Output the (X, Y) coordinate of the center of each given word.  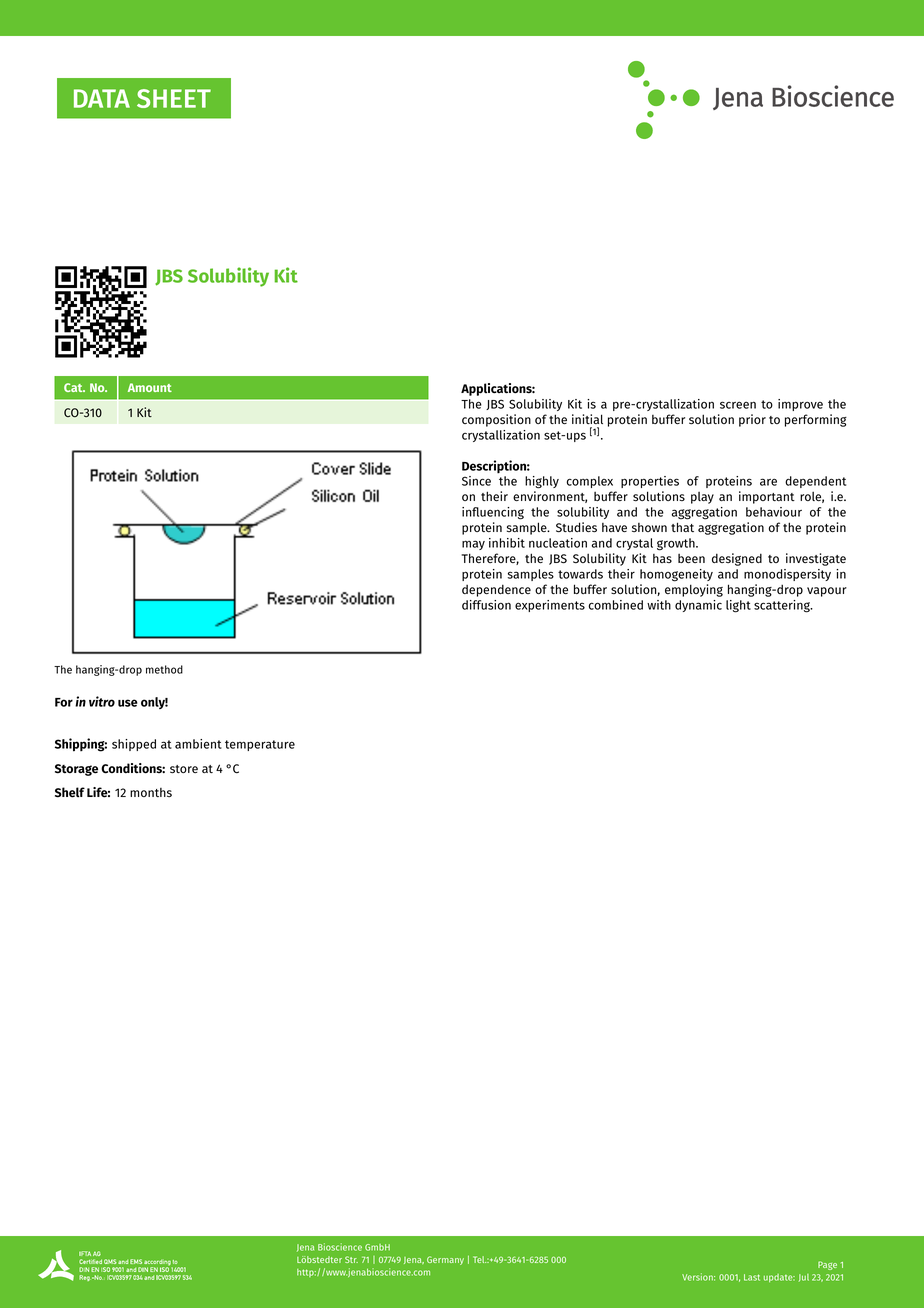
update (779, 1278)
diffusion (486, 605)
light (738, 606)
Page (827, 1265)
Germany (445, 1260)
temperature (260, 745)
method (164, 669)
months (151, 792)
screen (738, 405)
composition (496, 420)
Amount (150, 387)
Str (351, 1259)
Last (752, 1277)
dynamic (698, 606)
